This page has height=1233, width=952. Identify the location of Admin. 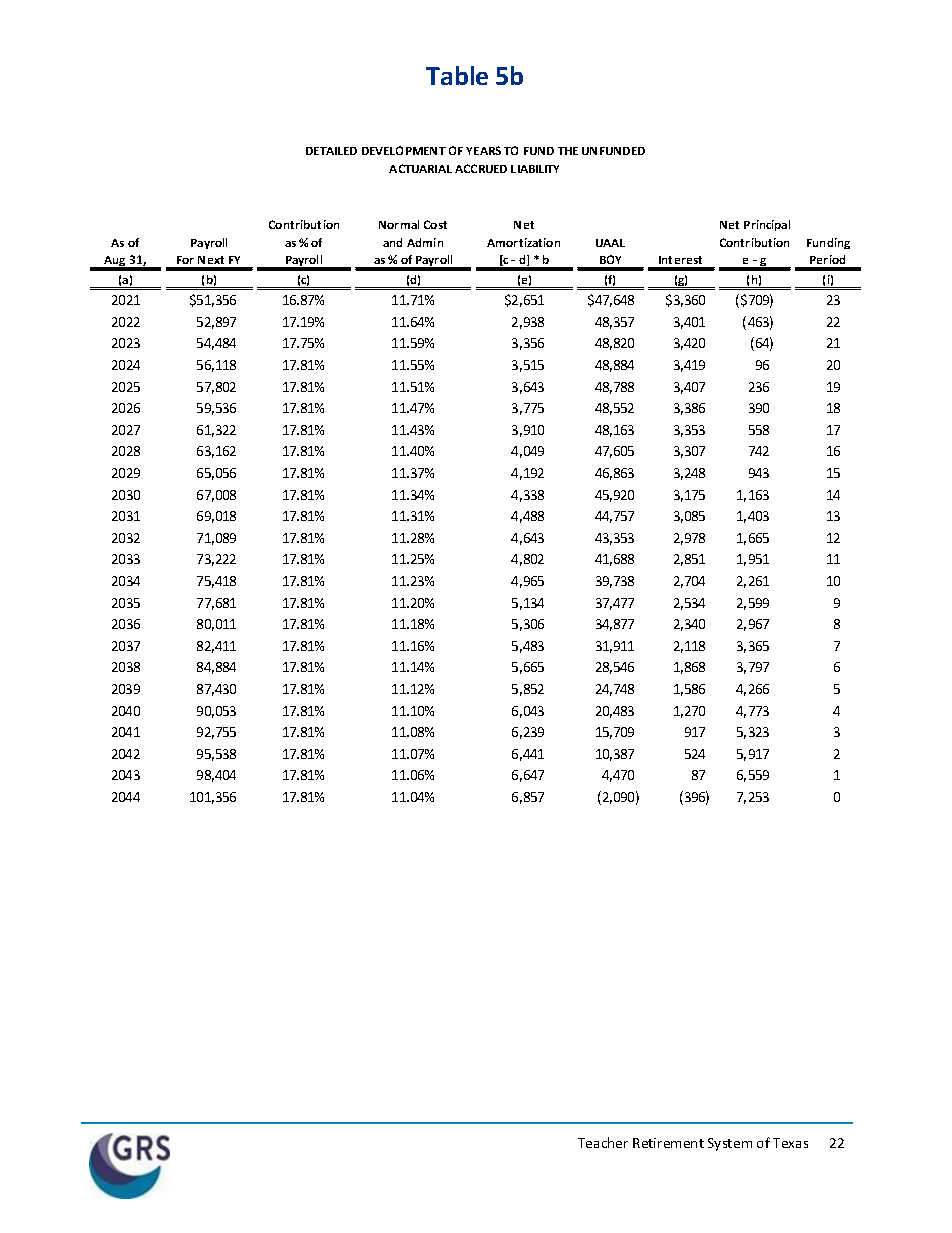
(425, 242).
